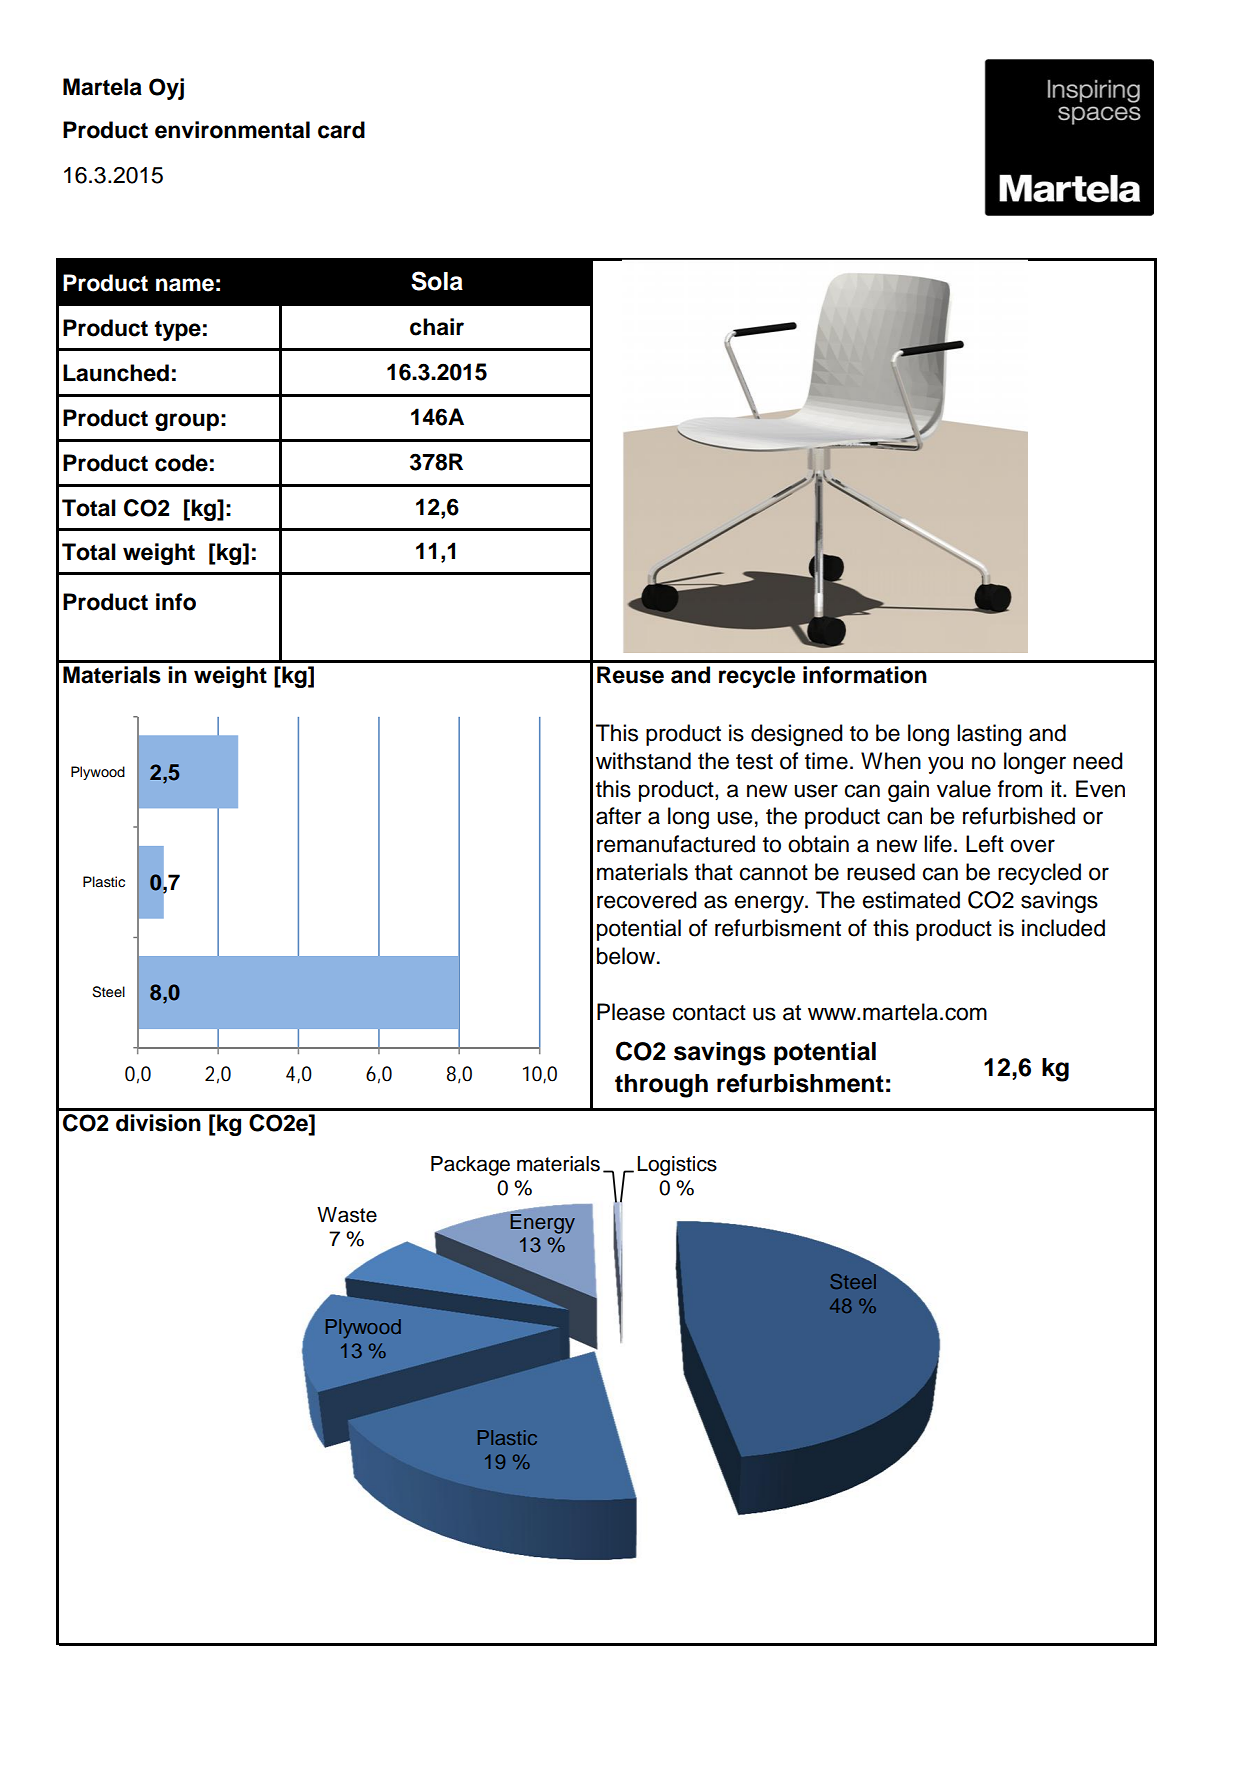  Describe the element at coordinates (1063, 928) in the image. I see `included` at that location.
